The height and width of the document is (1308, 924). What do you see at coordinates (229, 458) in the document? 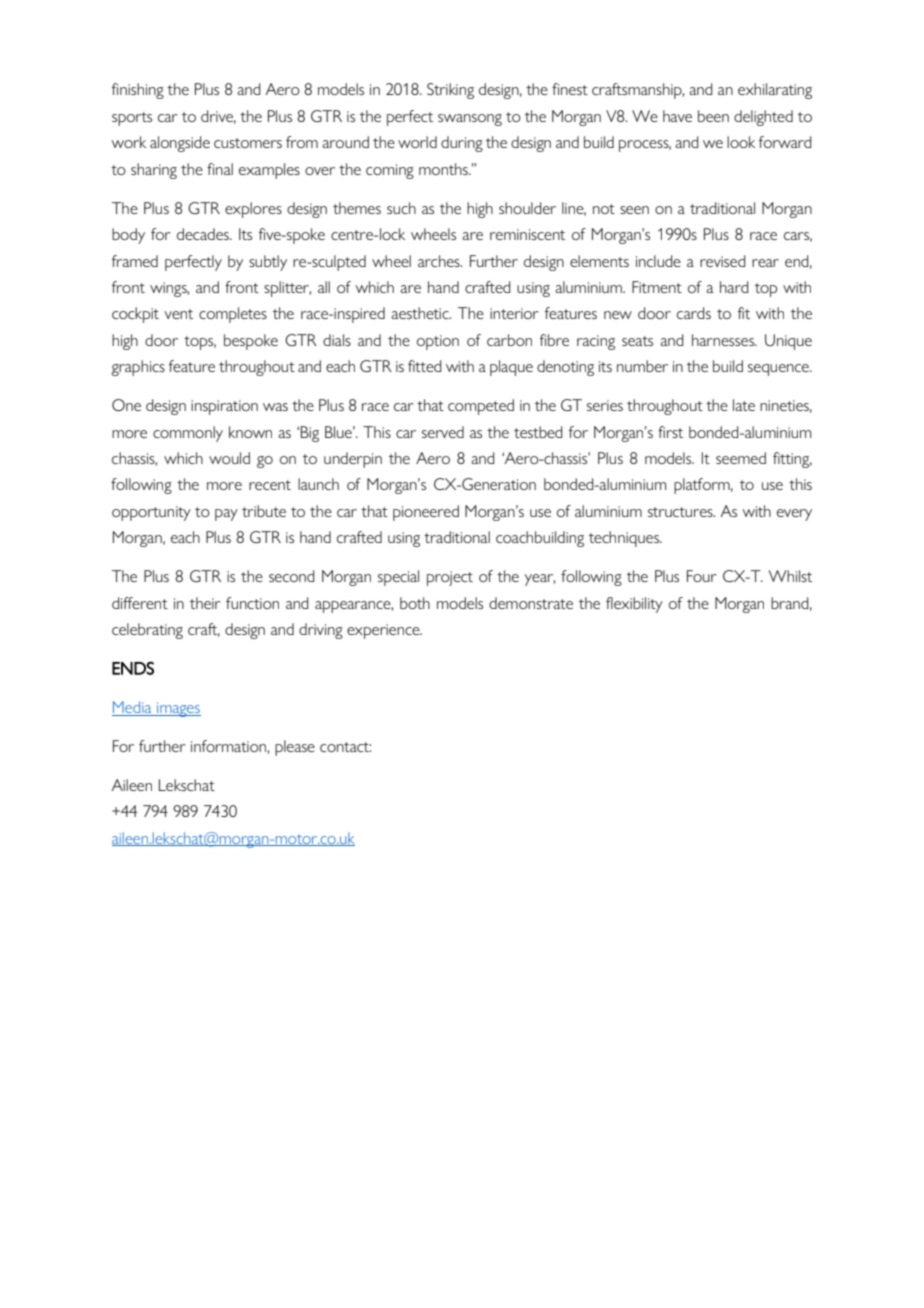
I see `would` at bounding box center [229, 458].
